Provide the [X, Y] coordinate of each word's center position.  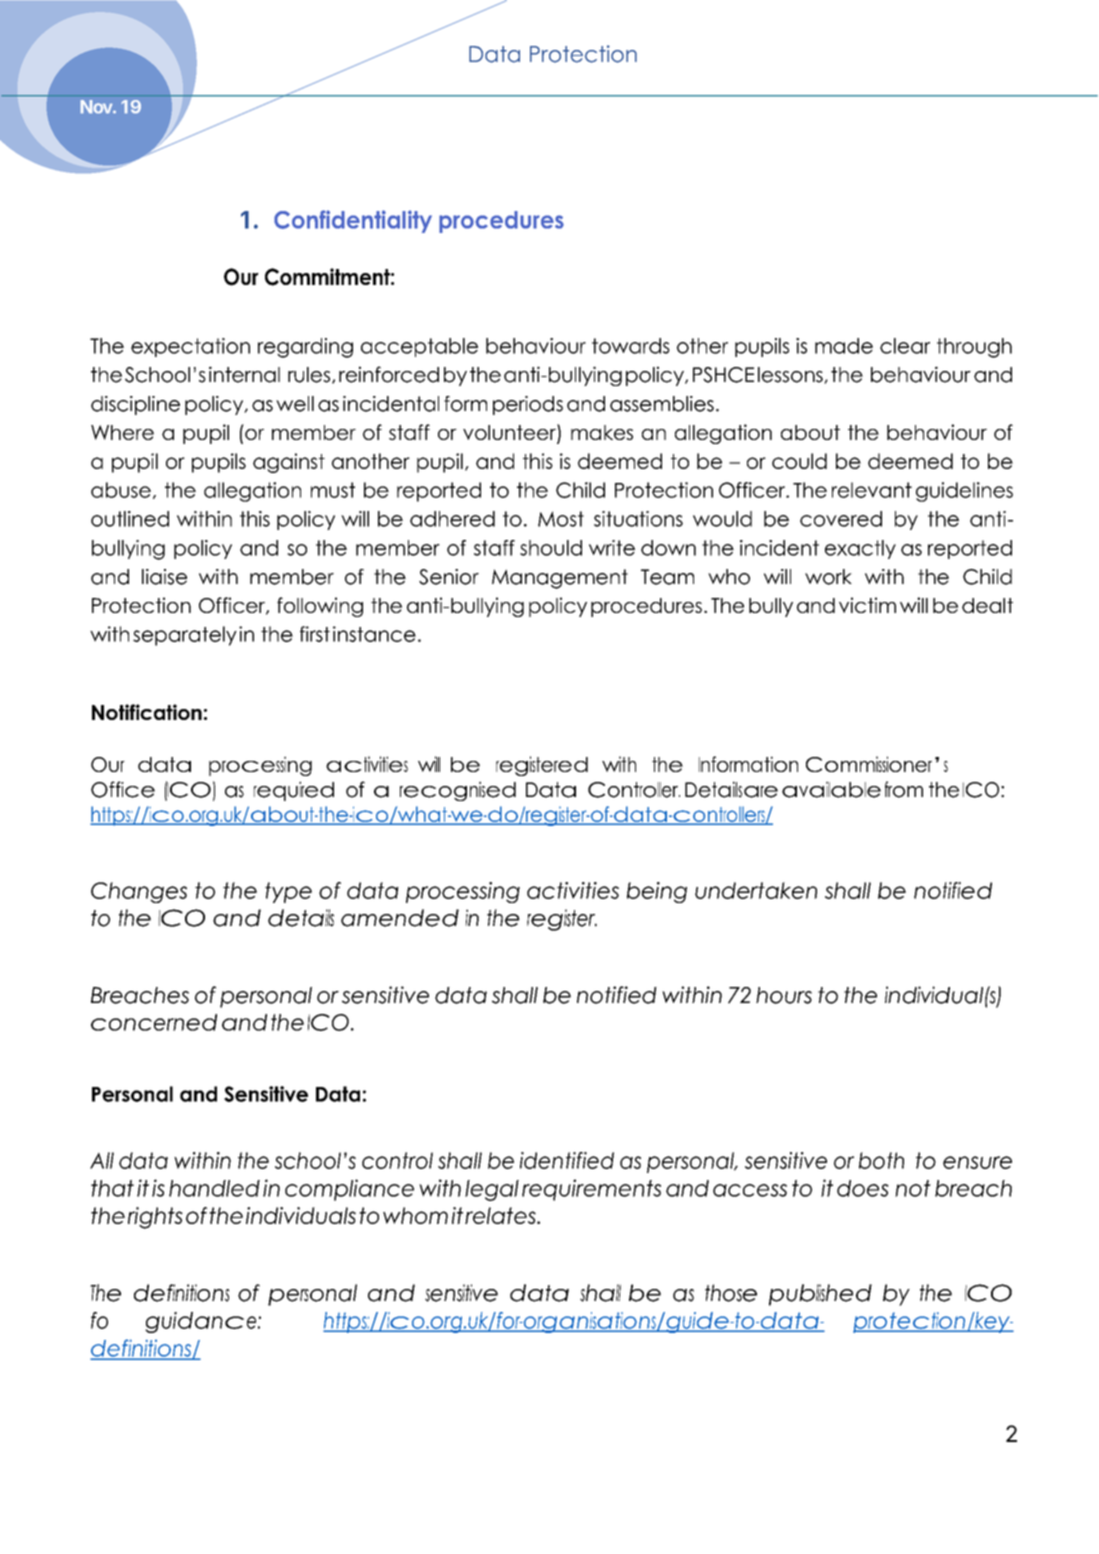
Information [748, 764]
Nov [96, 107]
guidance [202, 1322]
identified [567, 1160]
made [844, 346]
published [820, 1295]
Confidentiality [353, 221]
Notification [147, 712]
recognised [458, 791]
